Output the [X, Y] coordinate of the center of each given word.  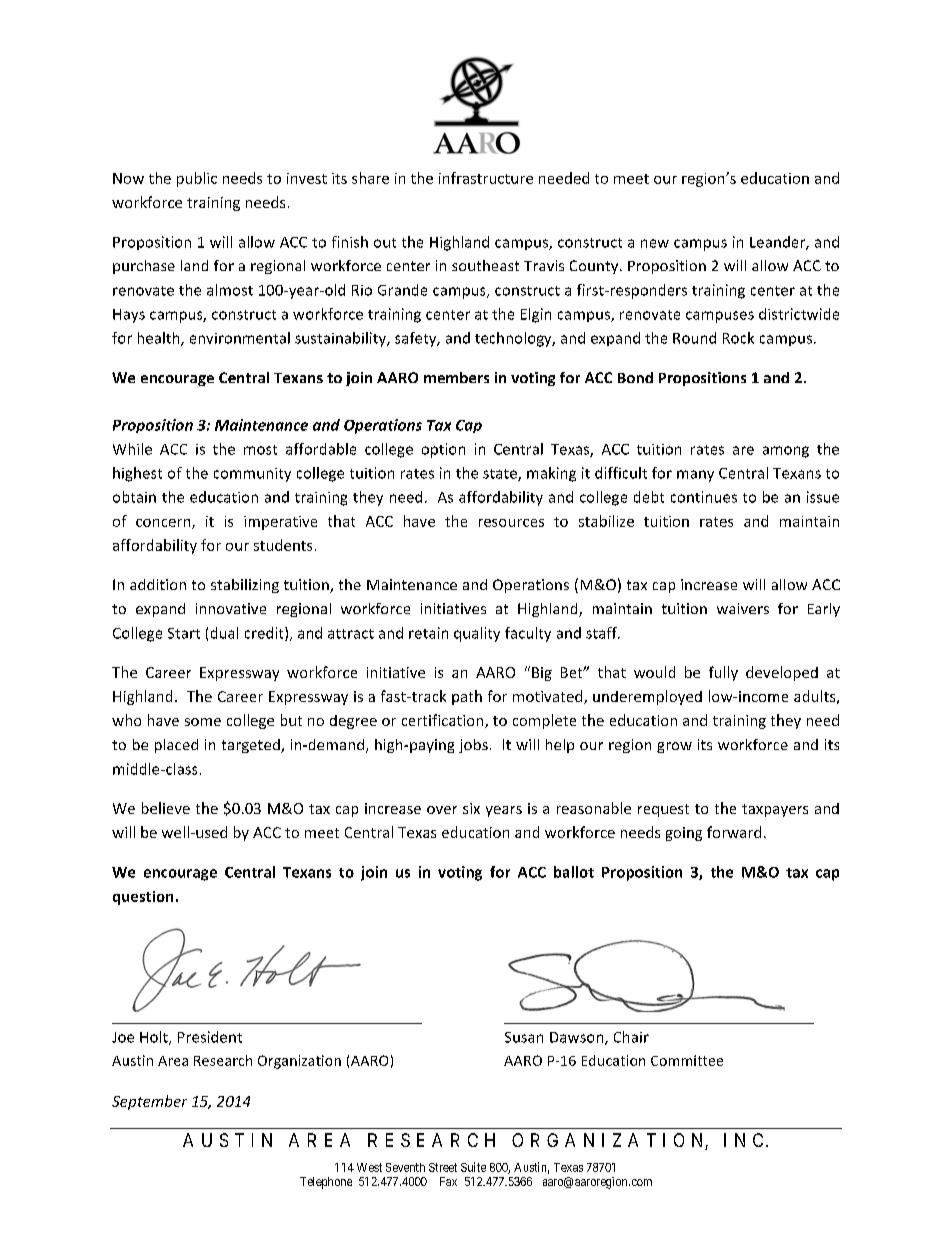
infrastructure [486, 178]
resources [511, 523]
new [655, 243]
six [471, 808]
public [197, 179]
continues [704, 497]
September [149, 1102]
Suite [473, 1167]
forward [734, 832]
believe [166, 808]
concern [164, 524]
